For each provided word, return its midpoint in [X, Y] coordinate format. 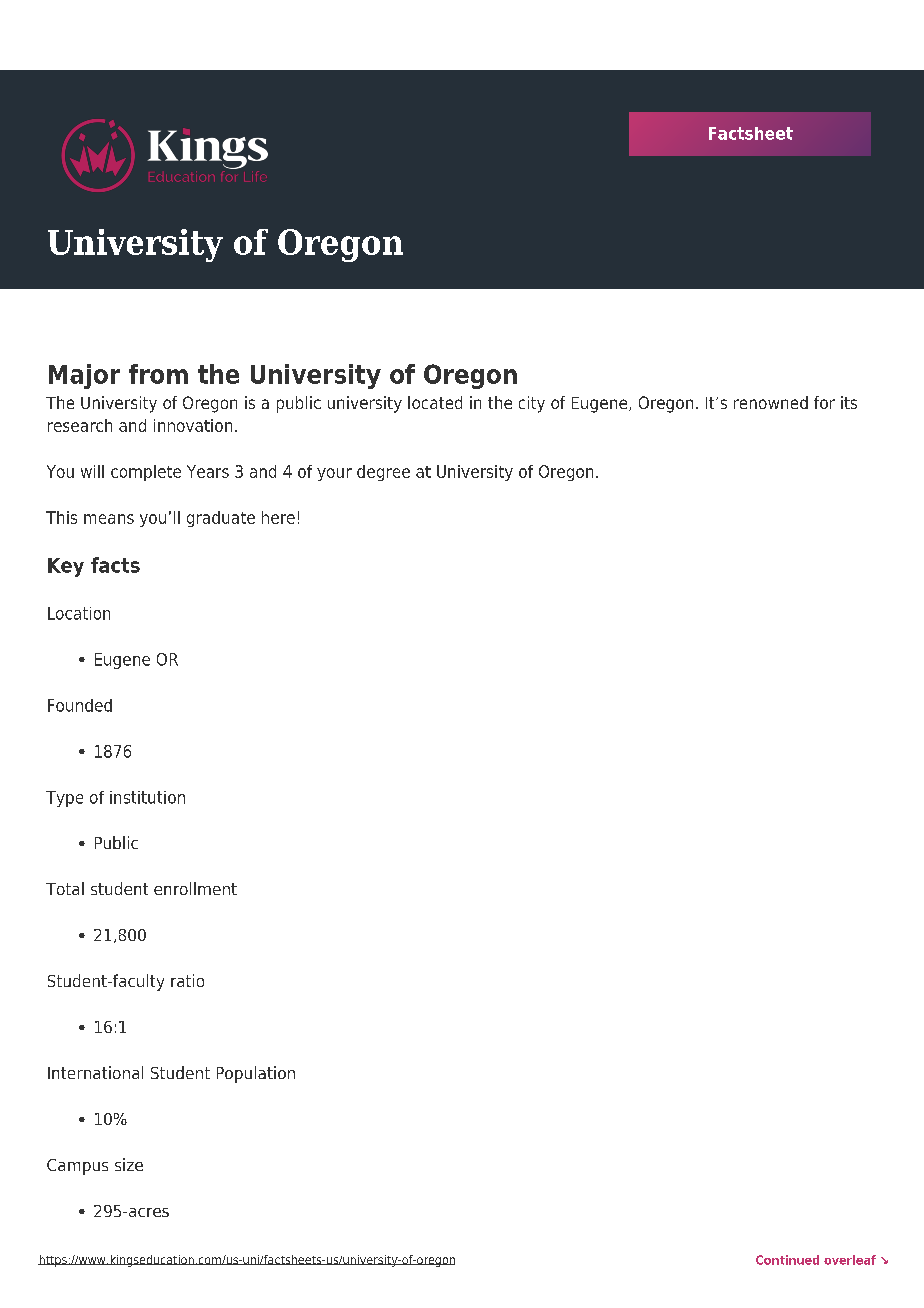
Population [256, 1074]
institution [147, 797]
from [158, 374]
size [129, 1164]
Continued [787, 1260]
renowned [771, 402]
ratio [187, 980]
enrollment [195, 888]
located [435, 402]
